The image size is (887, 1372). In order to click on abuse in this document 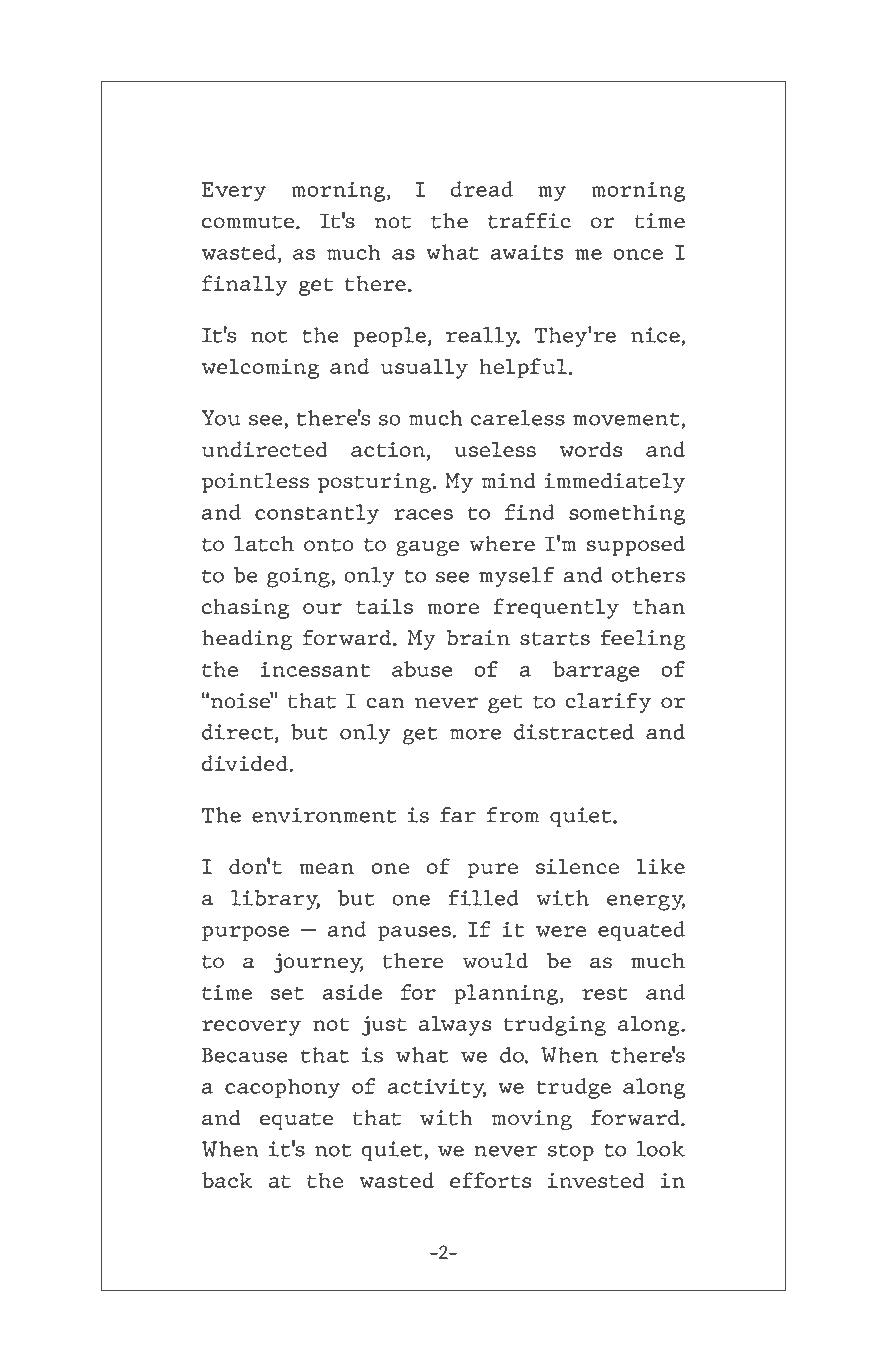, I will do `click(422, 669)`.
